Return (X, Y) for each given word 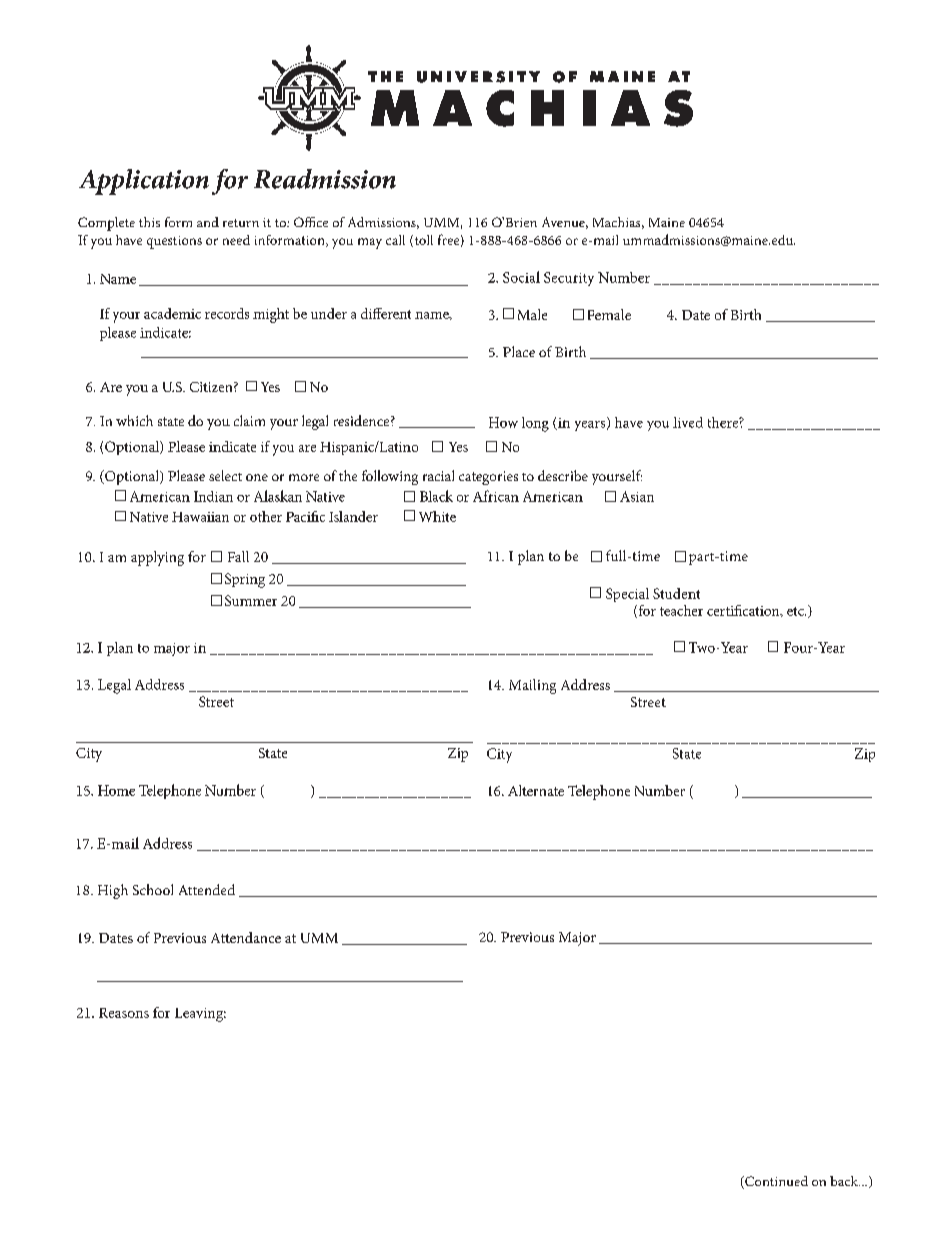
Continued (775, 1182)
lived (688, 422)
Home (116, 790)
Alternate (536, 790)
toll (422, 241)
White (437, 516)
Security (569, 279)
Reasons (124, 1013)
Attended (207, 889)
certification (744, 611)
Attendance (246, 937)
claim (249, 420)
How (503, 422)
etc (796, 611)
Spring (245, 580)
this (149, 222)
